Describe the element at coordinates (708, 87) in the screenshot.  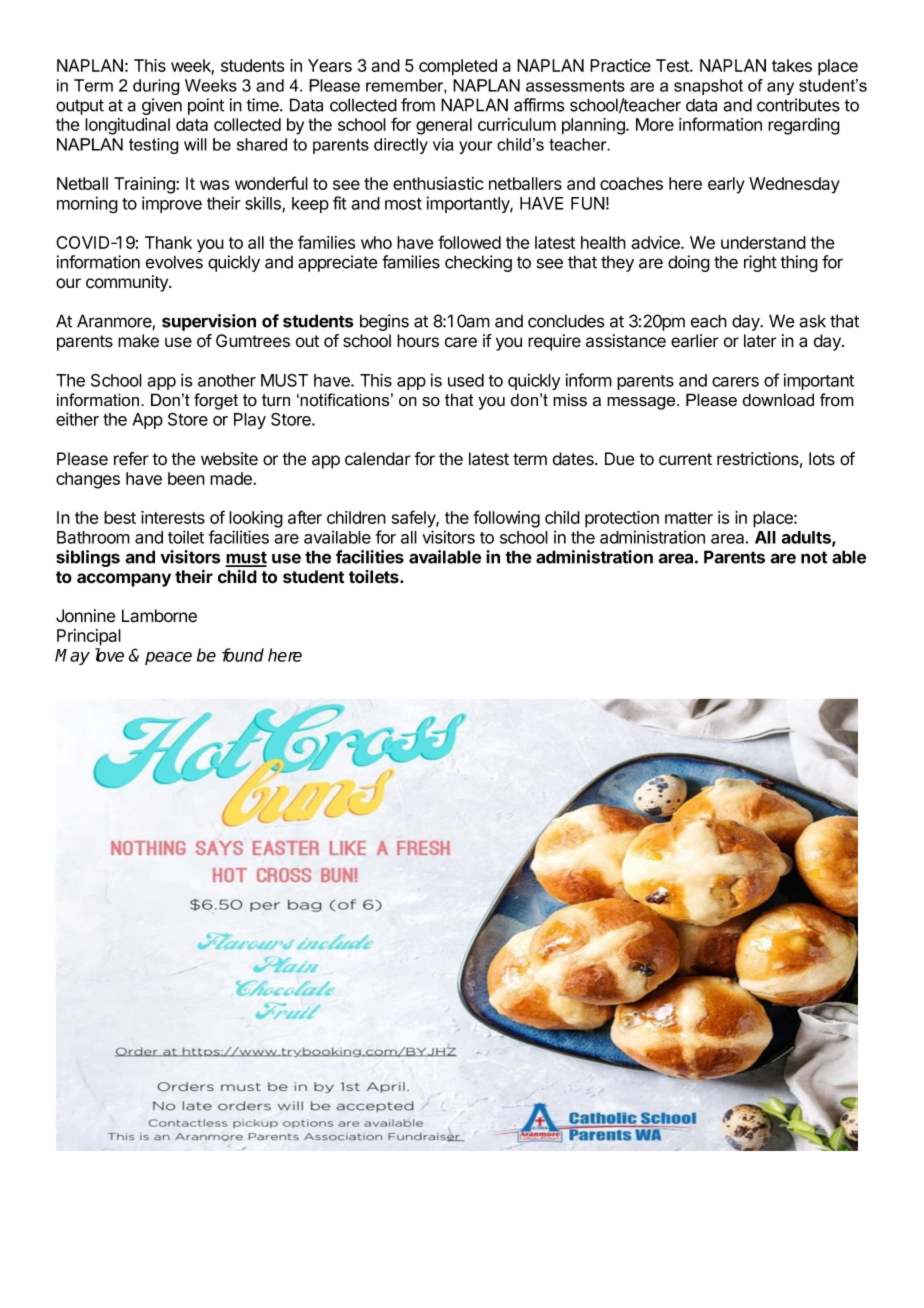
I see `snapshot` at that location.
